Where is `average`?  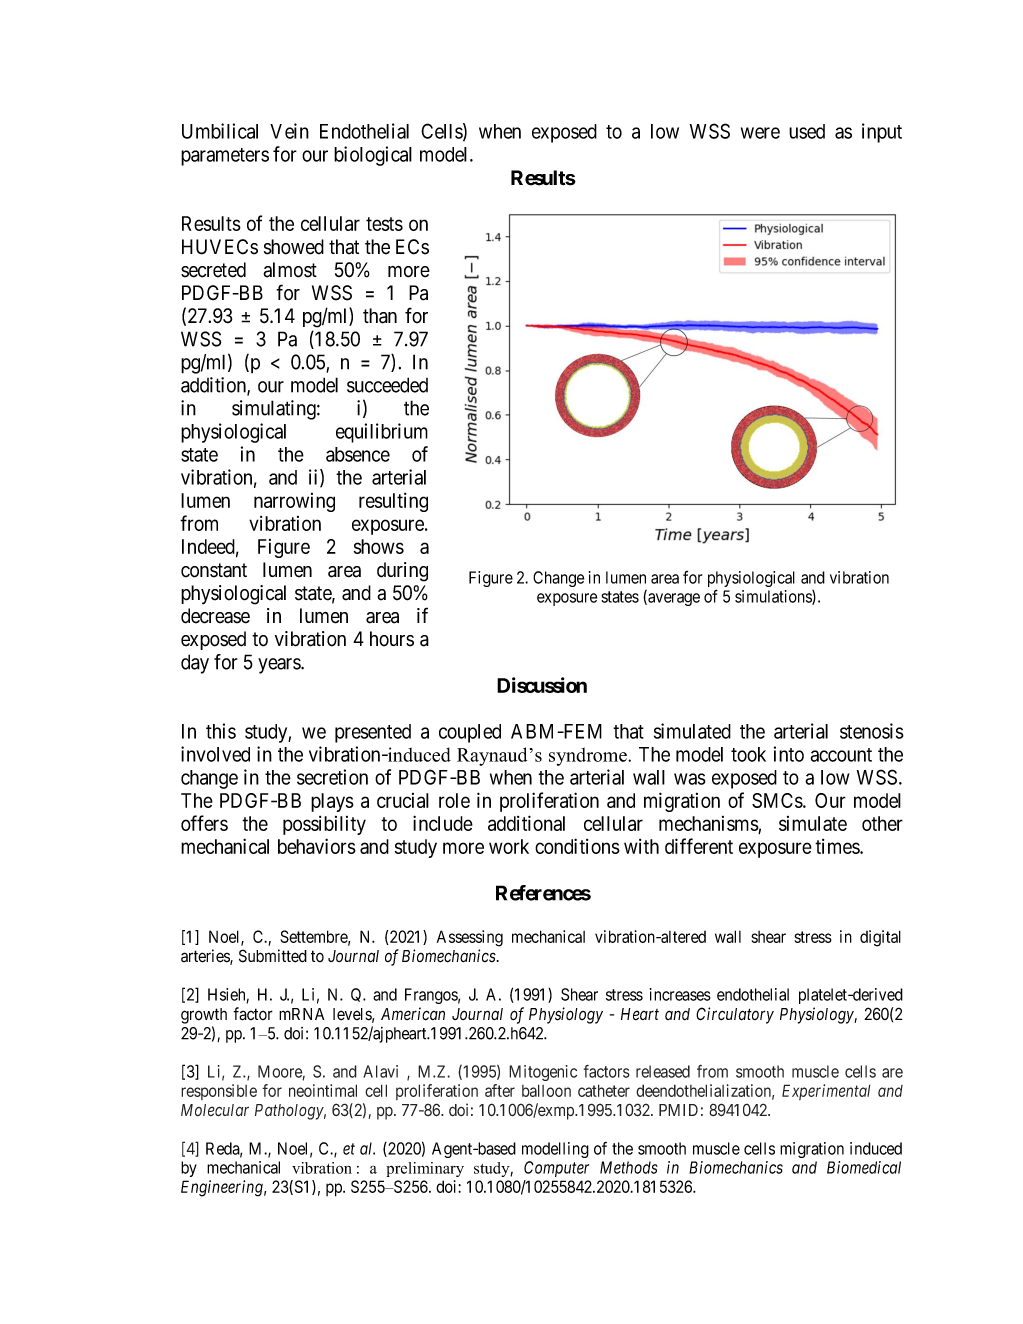
average is located at coordinates (673, 599).
